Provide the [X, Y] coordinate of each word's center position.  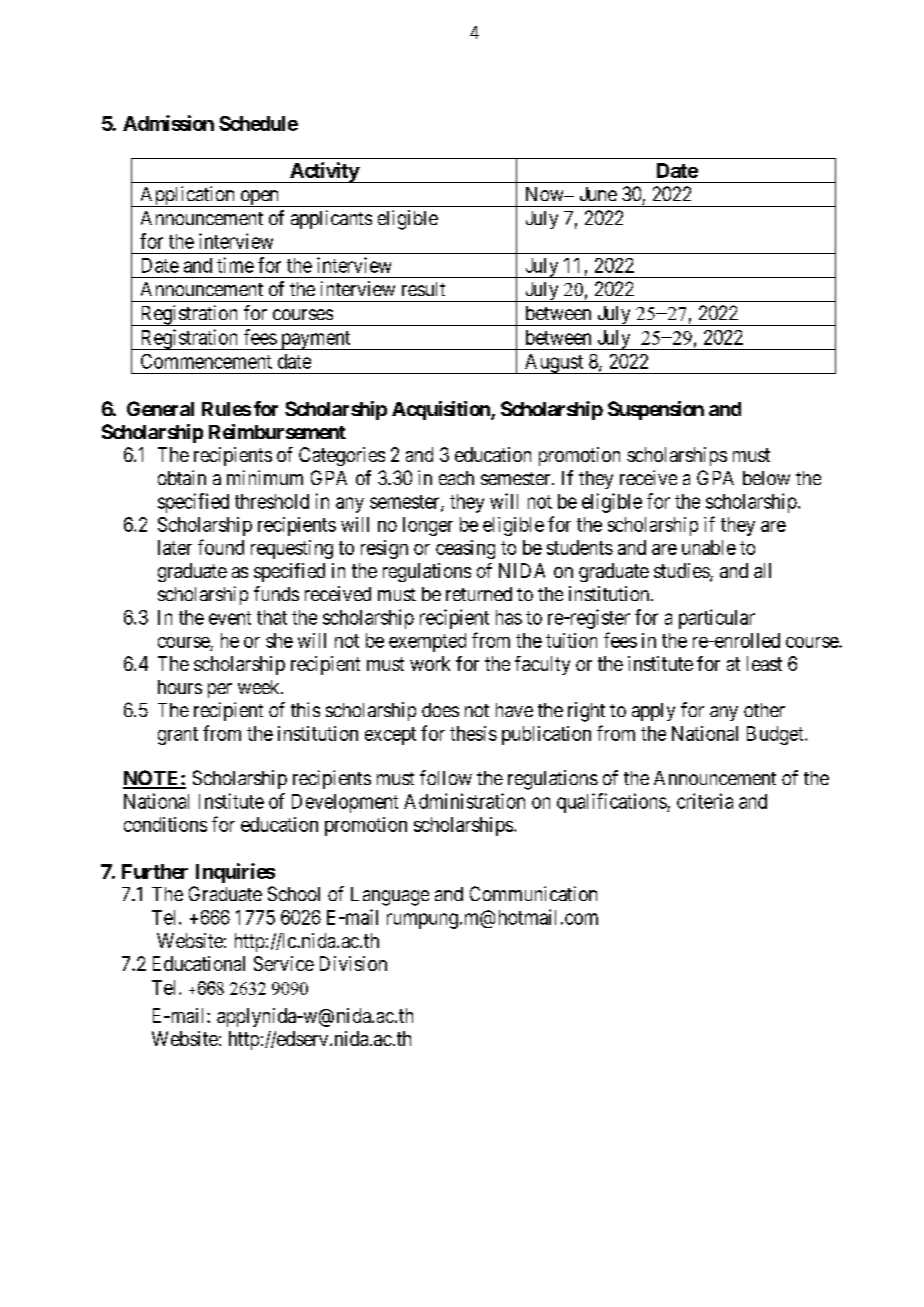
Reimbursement [277, 431]
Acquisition [442, 410]
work [430, 663]
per [220, 690]
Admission [168, 123]
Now [546, 194]
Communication [533, 893]
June [598, 194]
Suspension [656, 410]
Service [284, 963]
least [764, 663]
